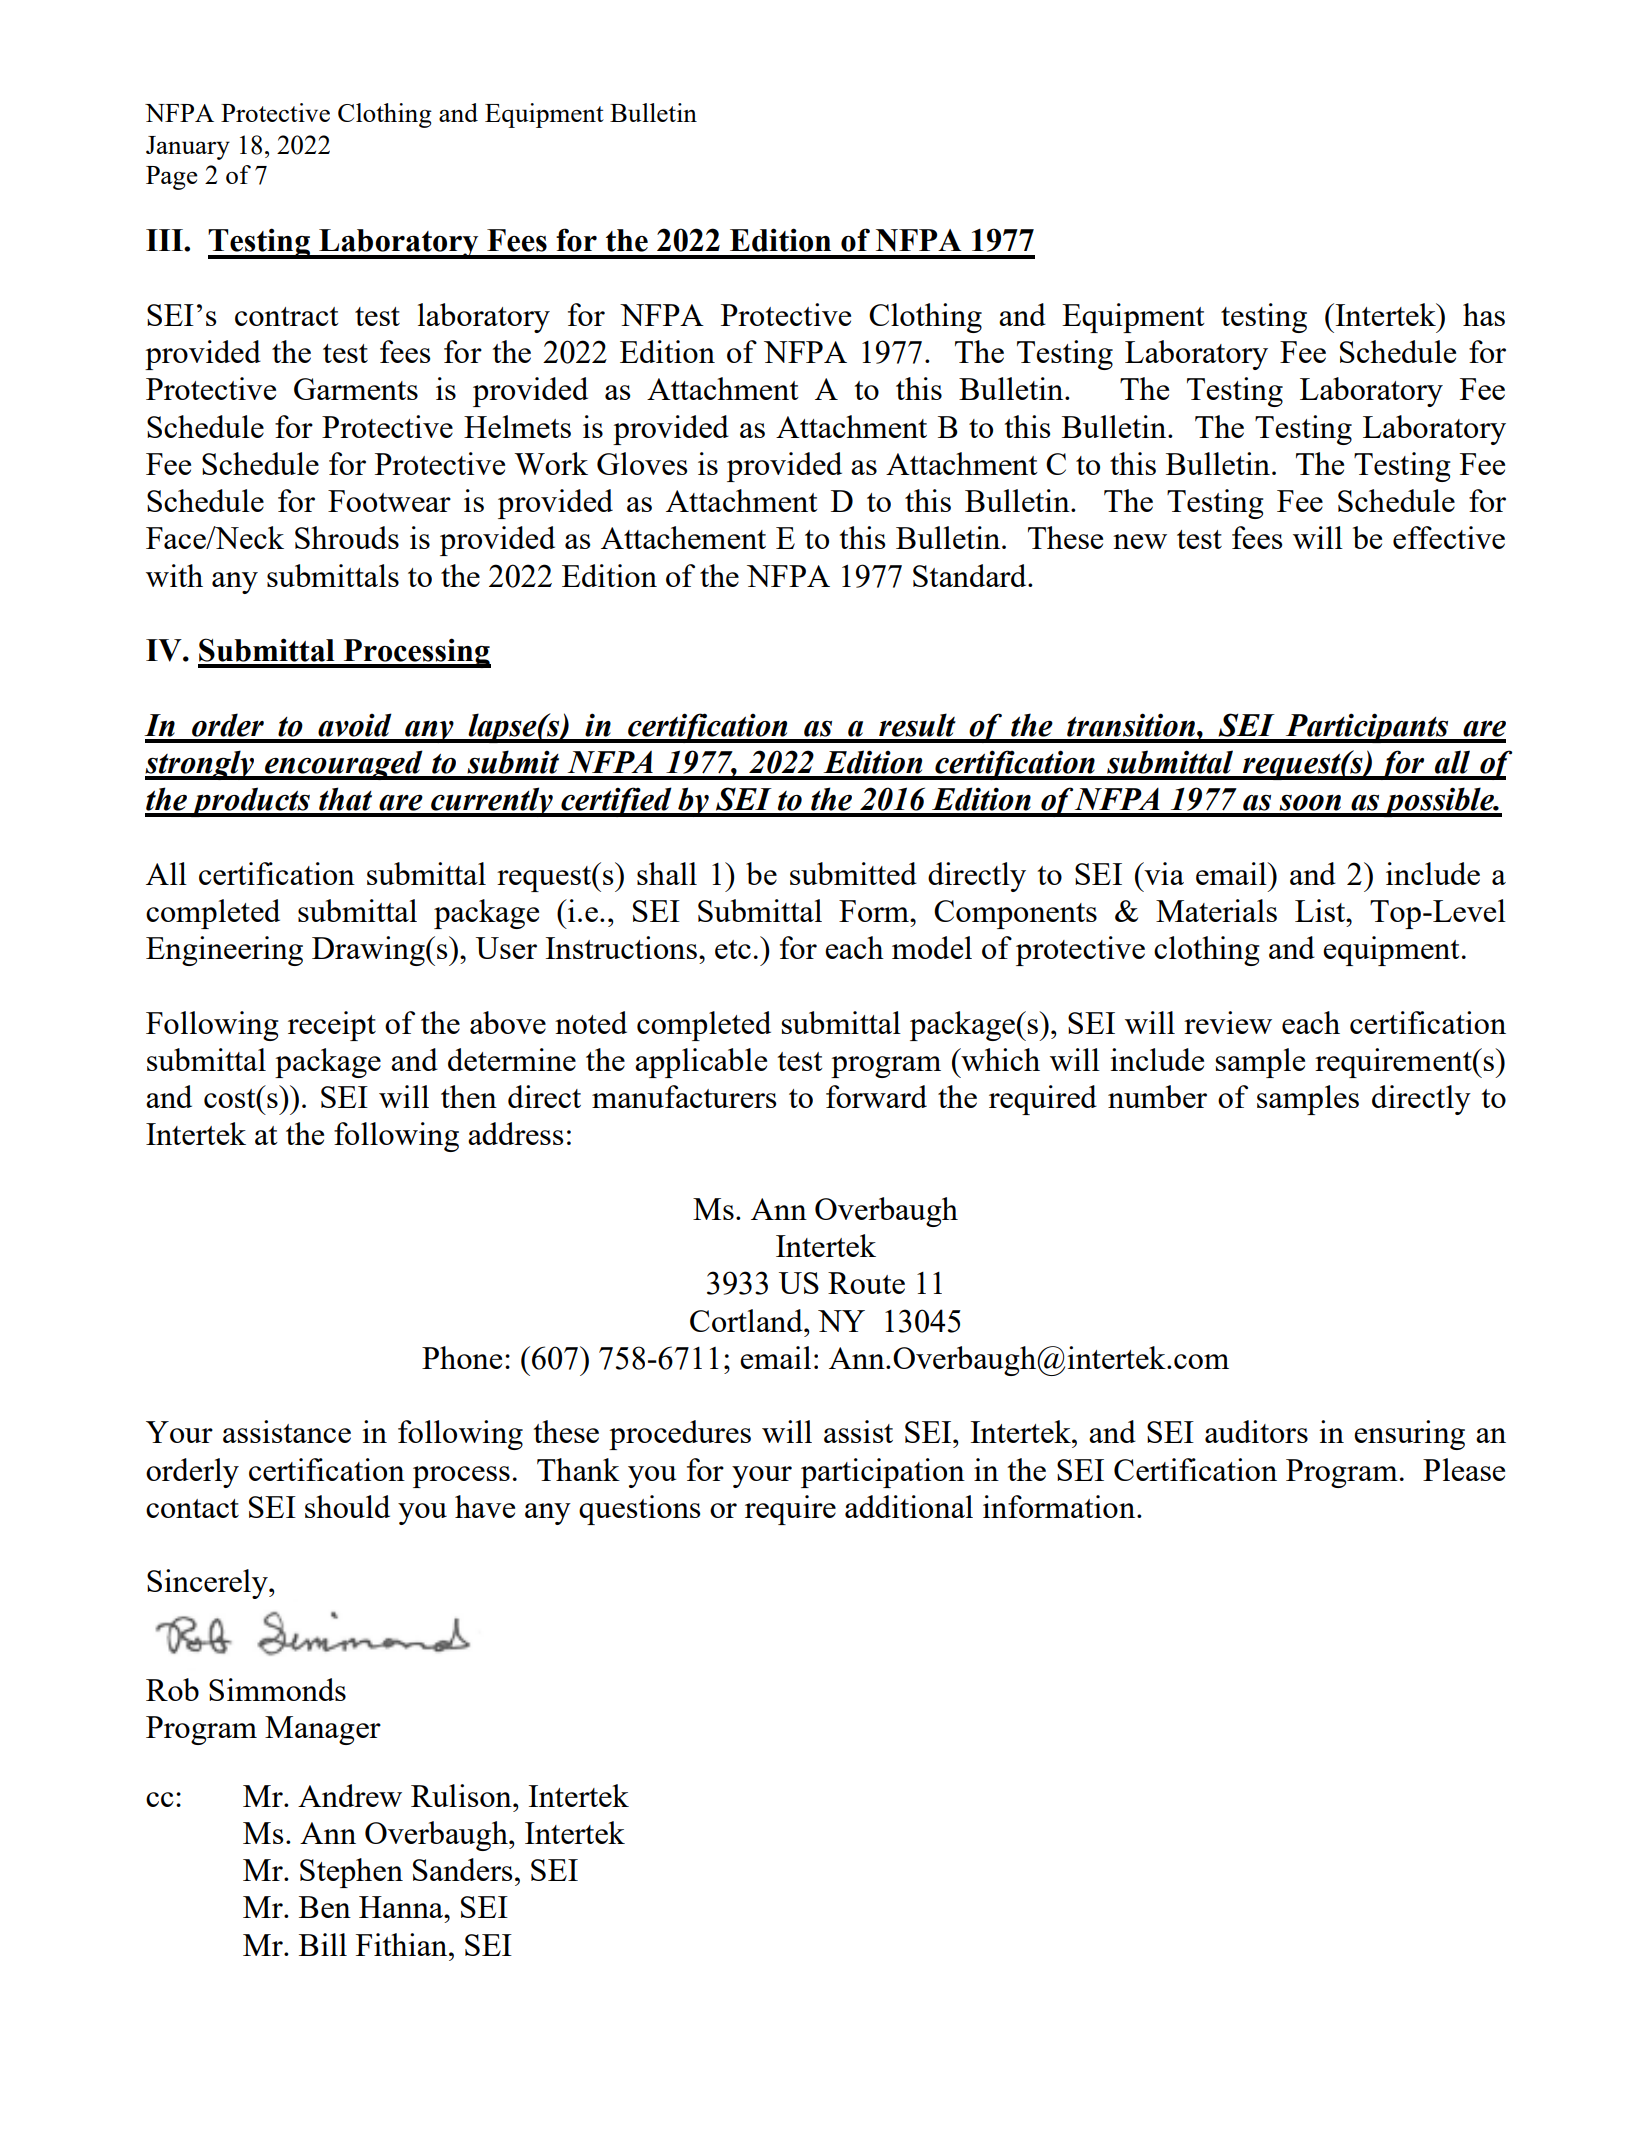 The width and height of the screenshot is (1652, 2138). I want to click on Participants, so click(1367, 728).
